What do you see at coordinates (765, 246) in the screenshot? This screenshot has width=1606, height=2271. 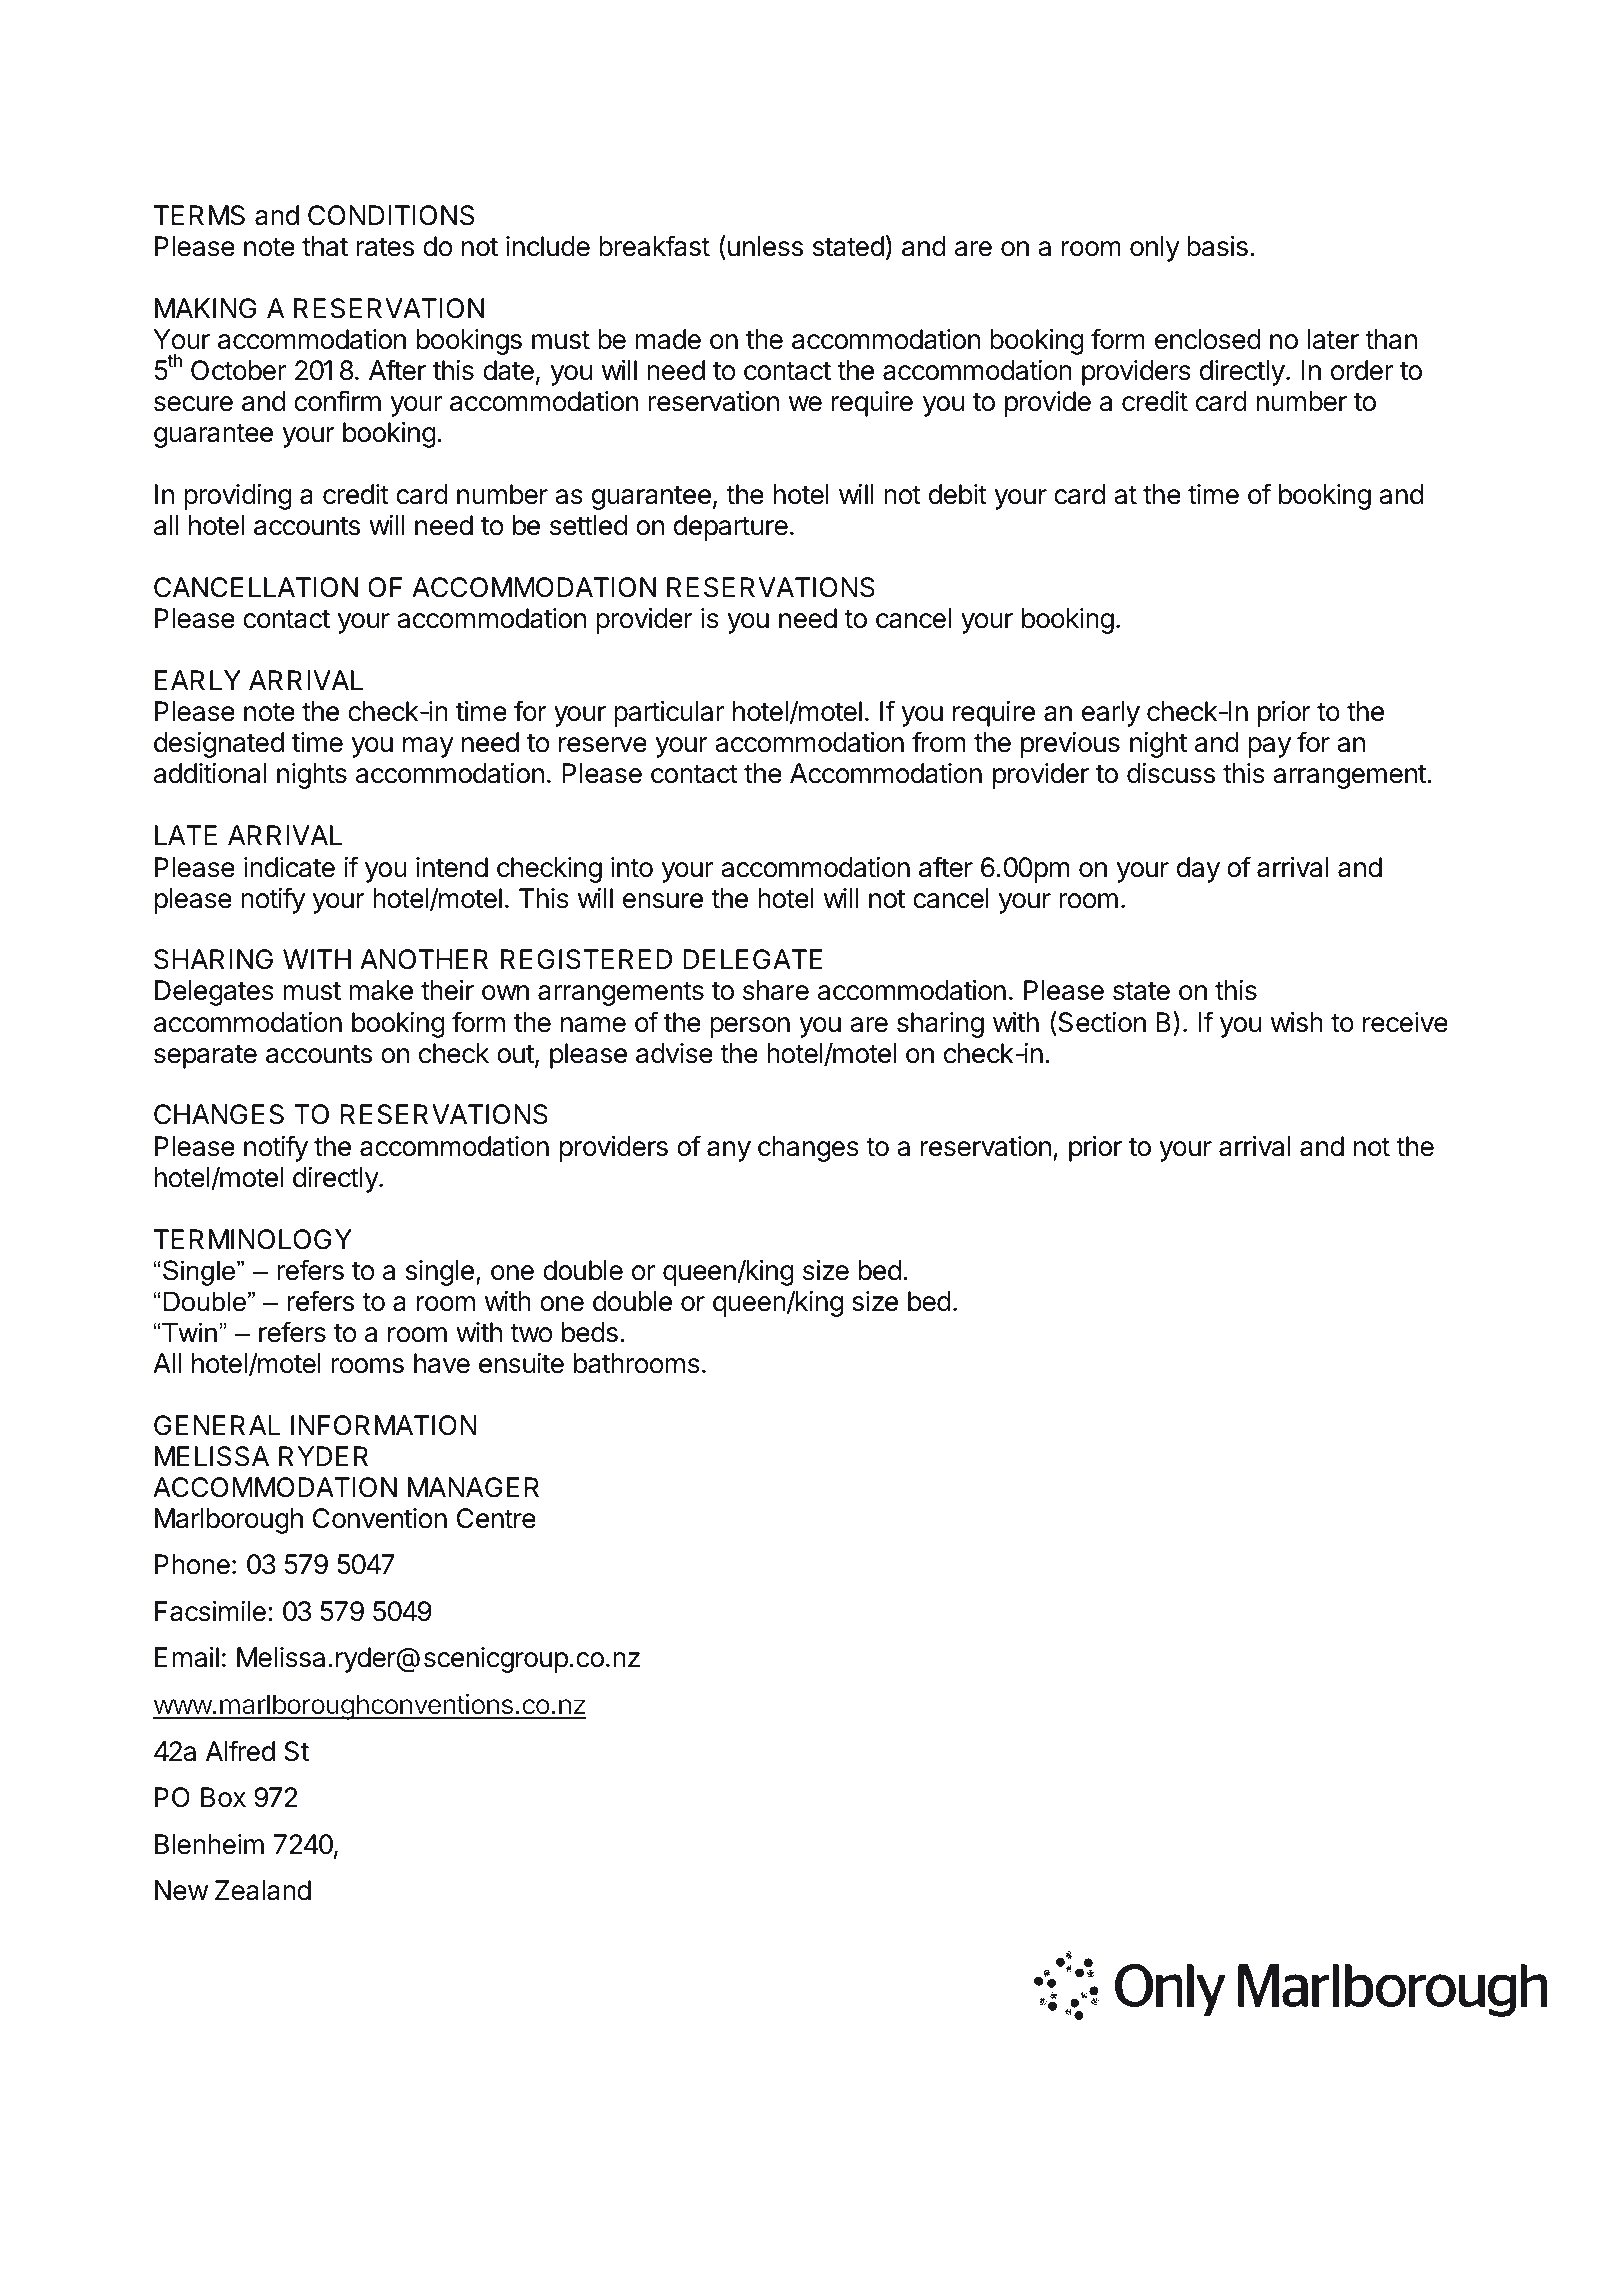 I see `unless` at bounding box center [765, 246].
